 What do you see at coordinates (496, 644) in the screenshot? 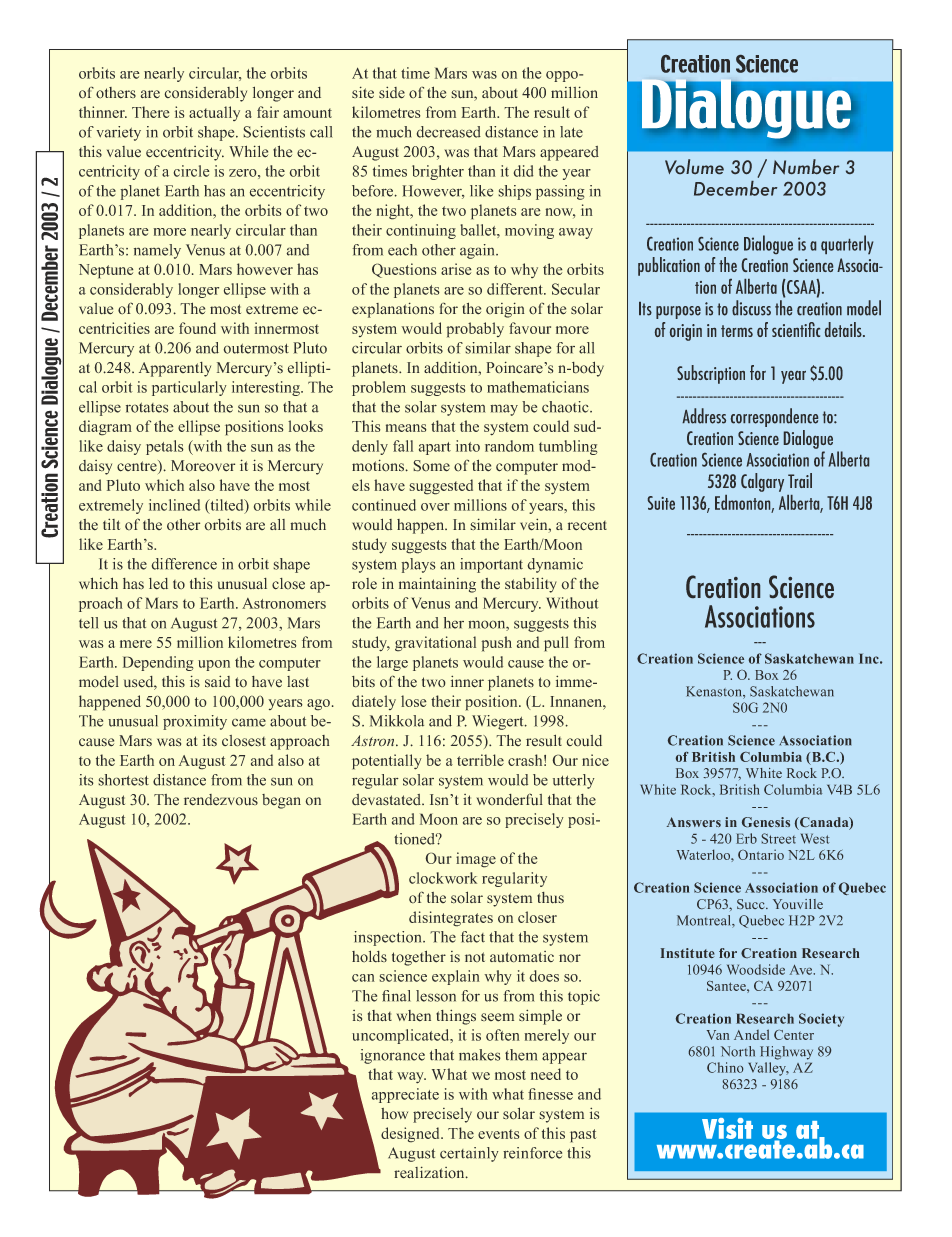
I see `push` at bounding box center [496, 644].
